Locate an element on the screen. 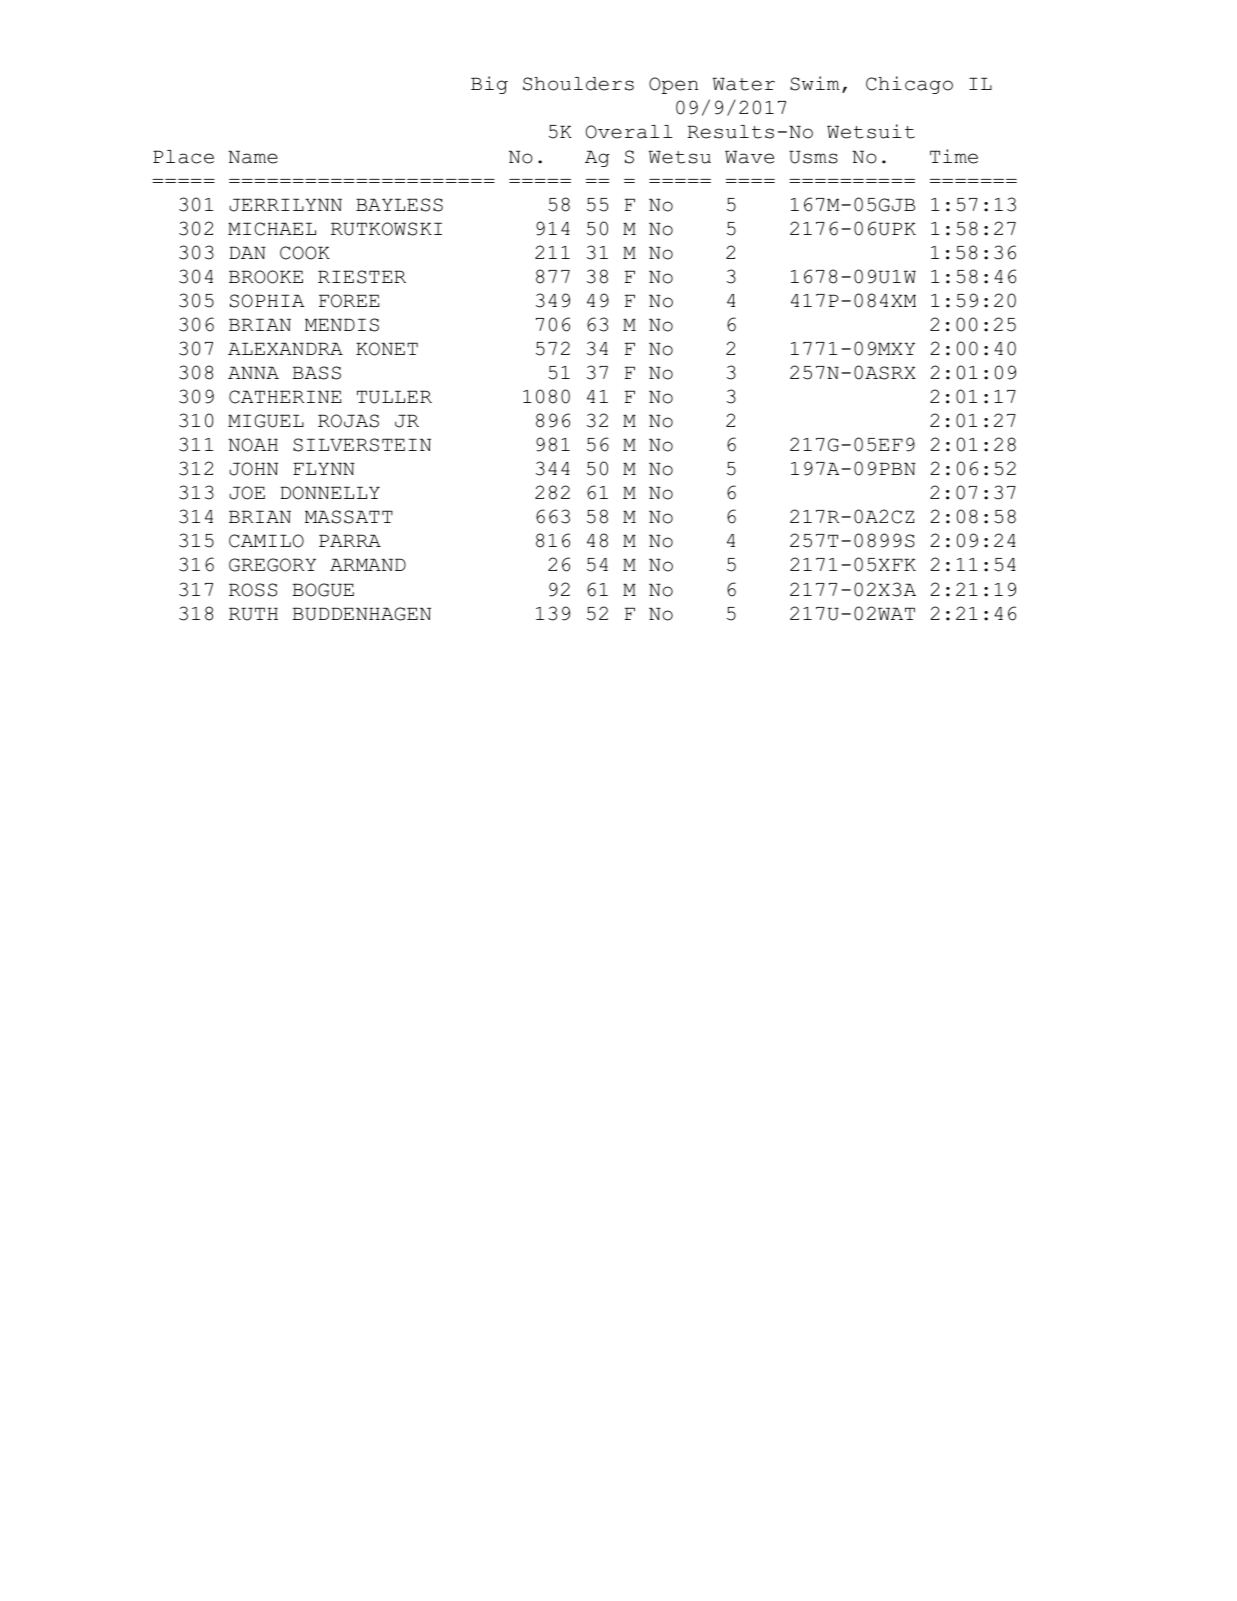  ROSS is located at coordinates (253, 590).
